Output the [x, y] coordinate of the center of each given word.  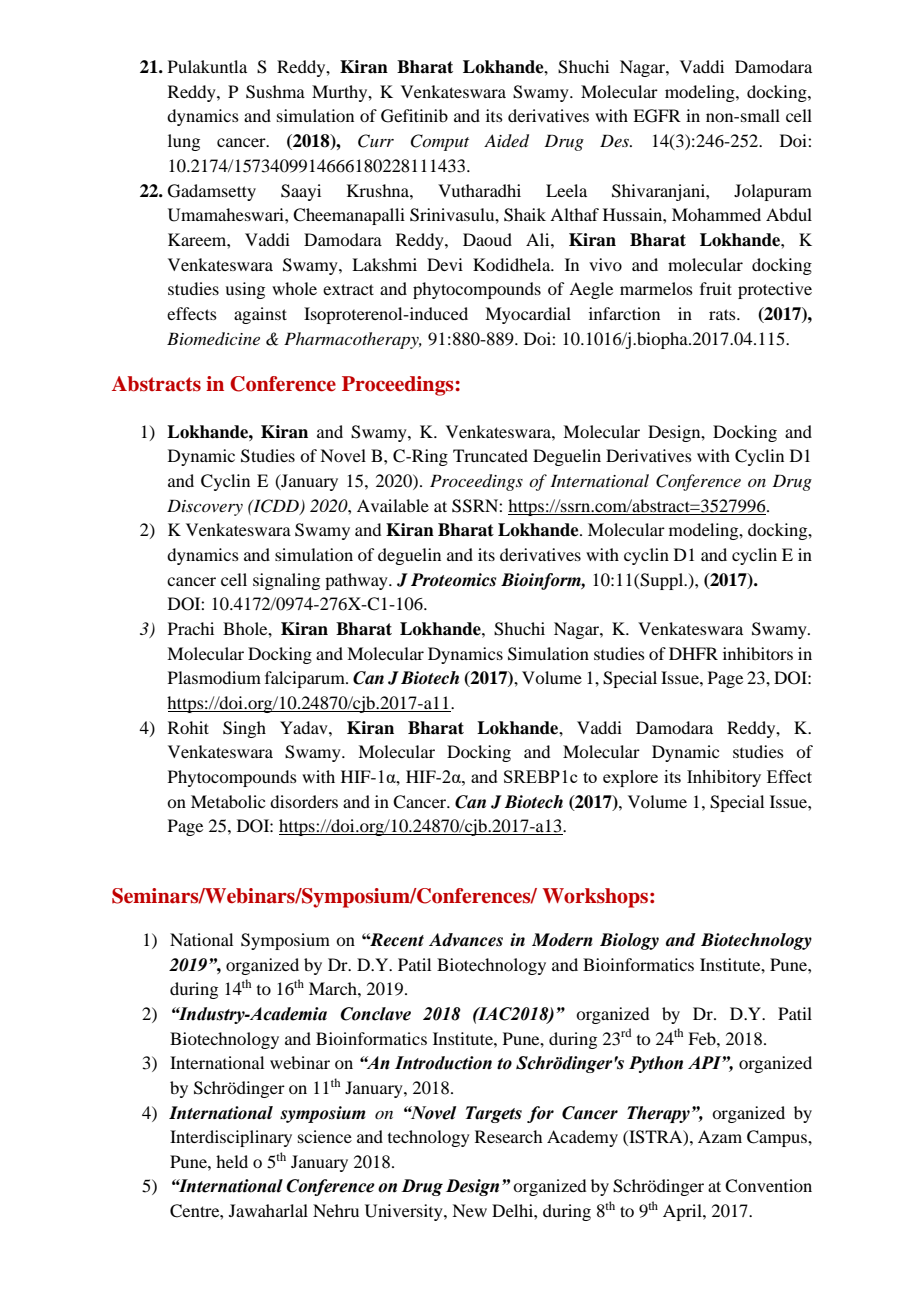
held [232, 1161]
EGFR [657, 116]
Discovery [205, 507]
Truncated [490, 455]
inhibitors [758, 653]
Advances [466, 940]
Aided [506, 141]
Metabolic [228, 801]
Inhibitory [724, 778]
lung [184, 142]
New [469, 1210]
